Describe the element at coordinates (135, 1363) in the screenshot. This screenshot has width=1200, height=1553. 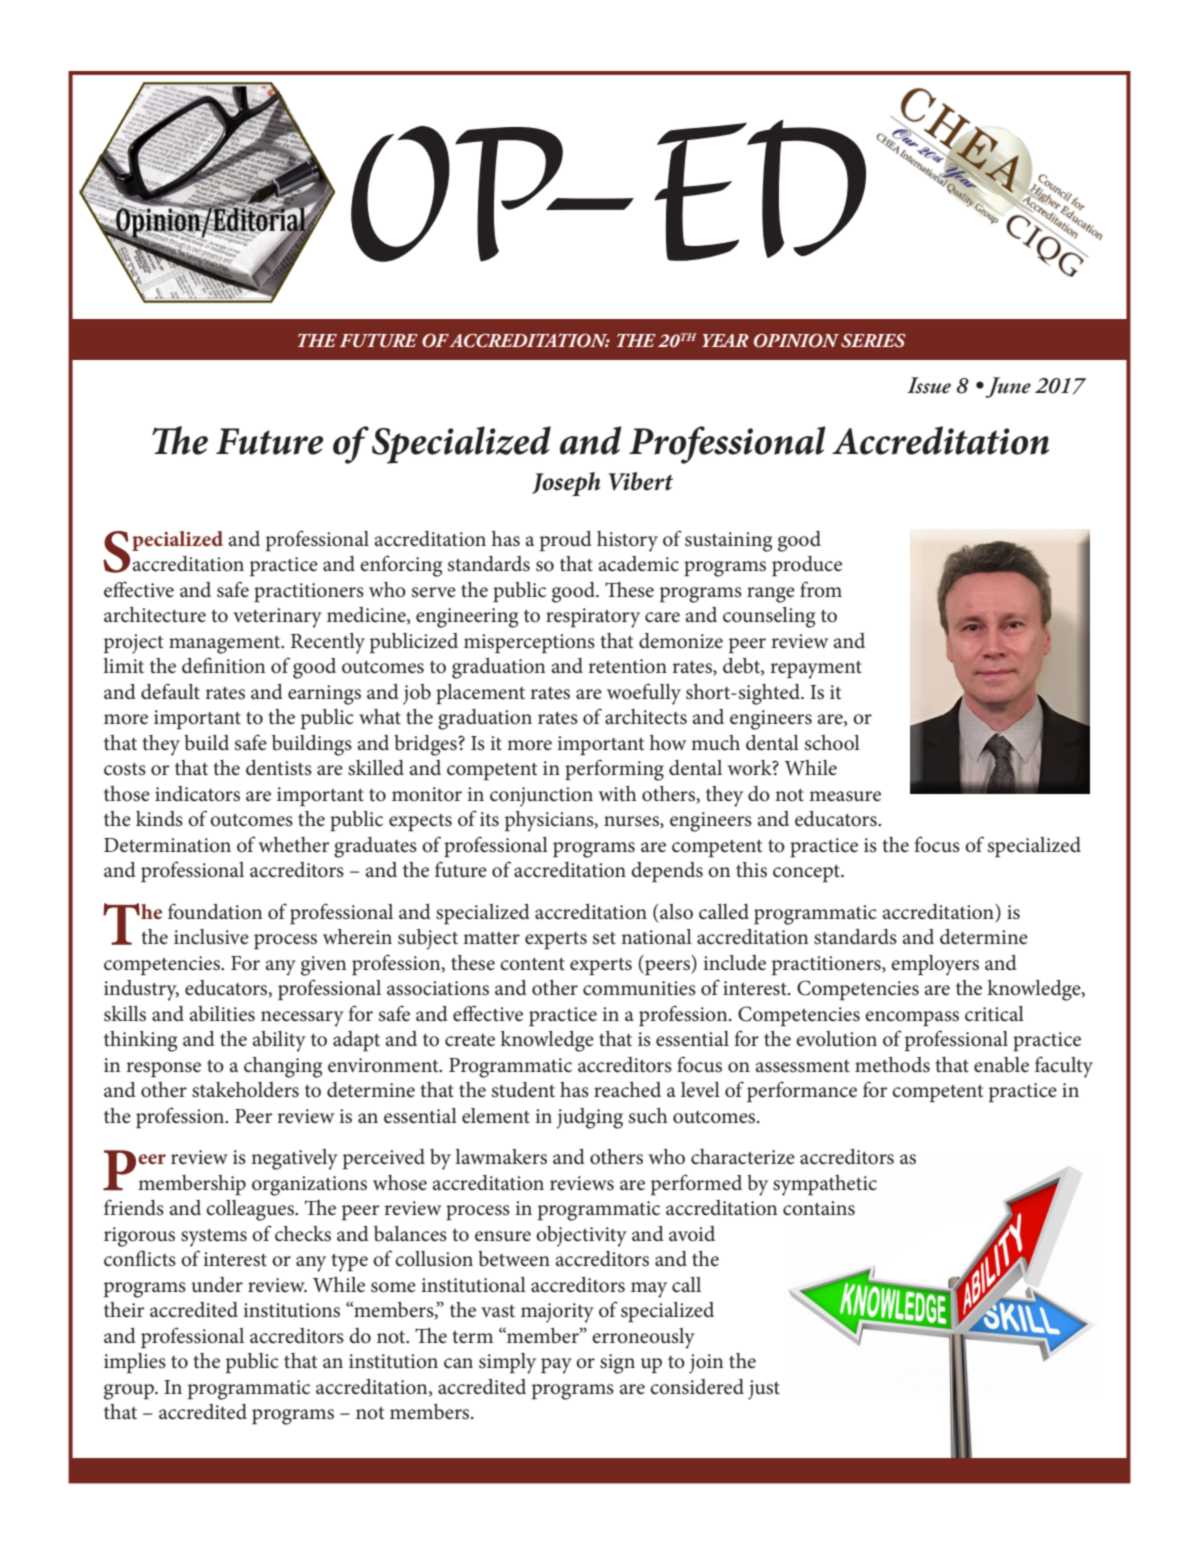
I see `implies` at that location.
